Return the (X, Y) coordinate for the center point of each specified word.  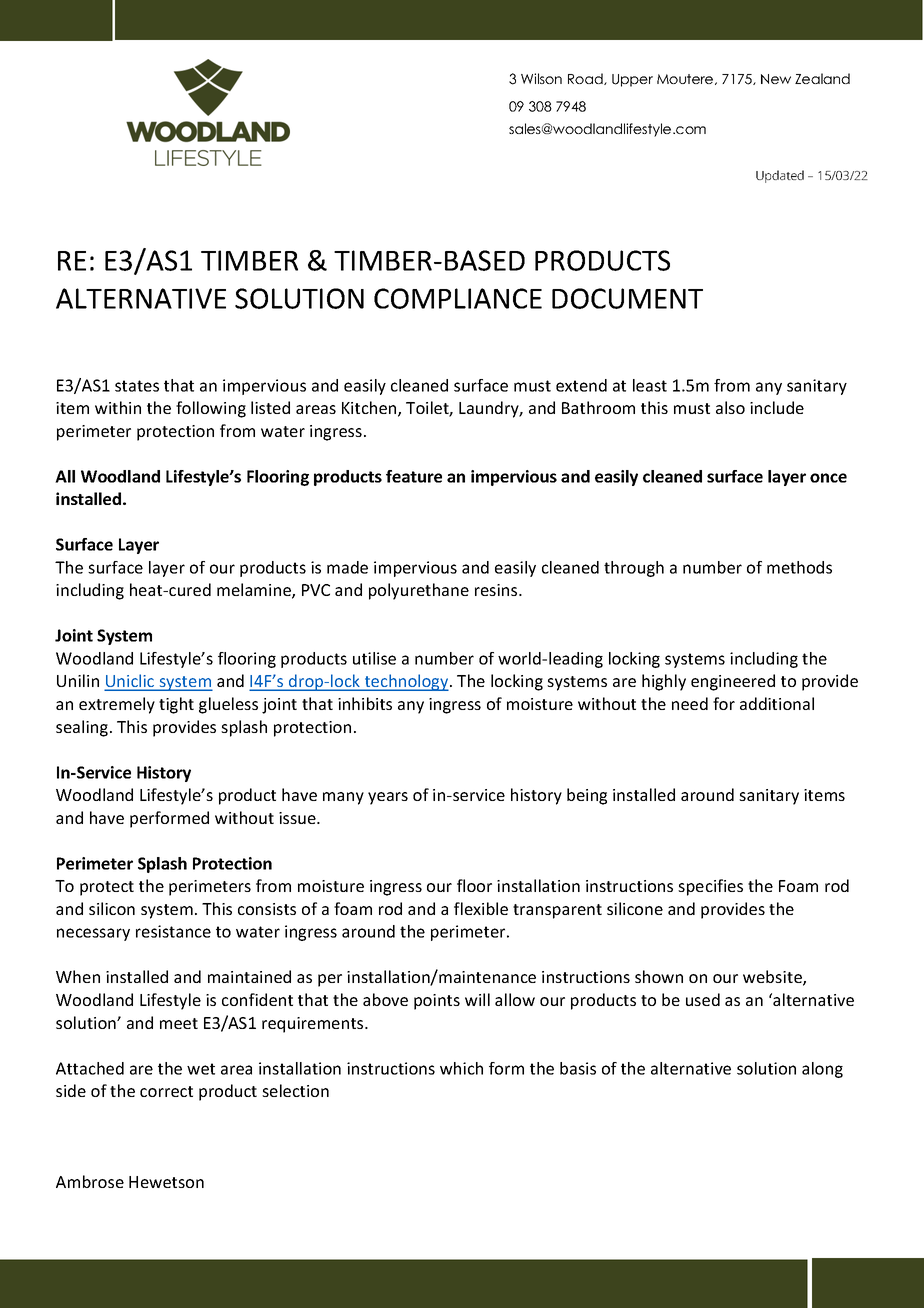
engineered (733, 682)
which (461, 1068)
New (776, 79)
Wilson (541, 78)
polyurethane (419, 591)
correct (166, 1091)
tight (176, 705)
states (137, 386)
